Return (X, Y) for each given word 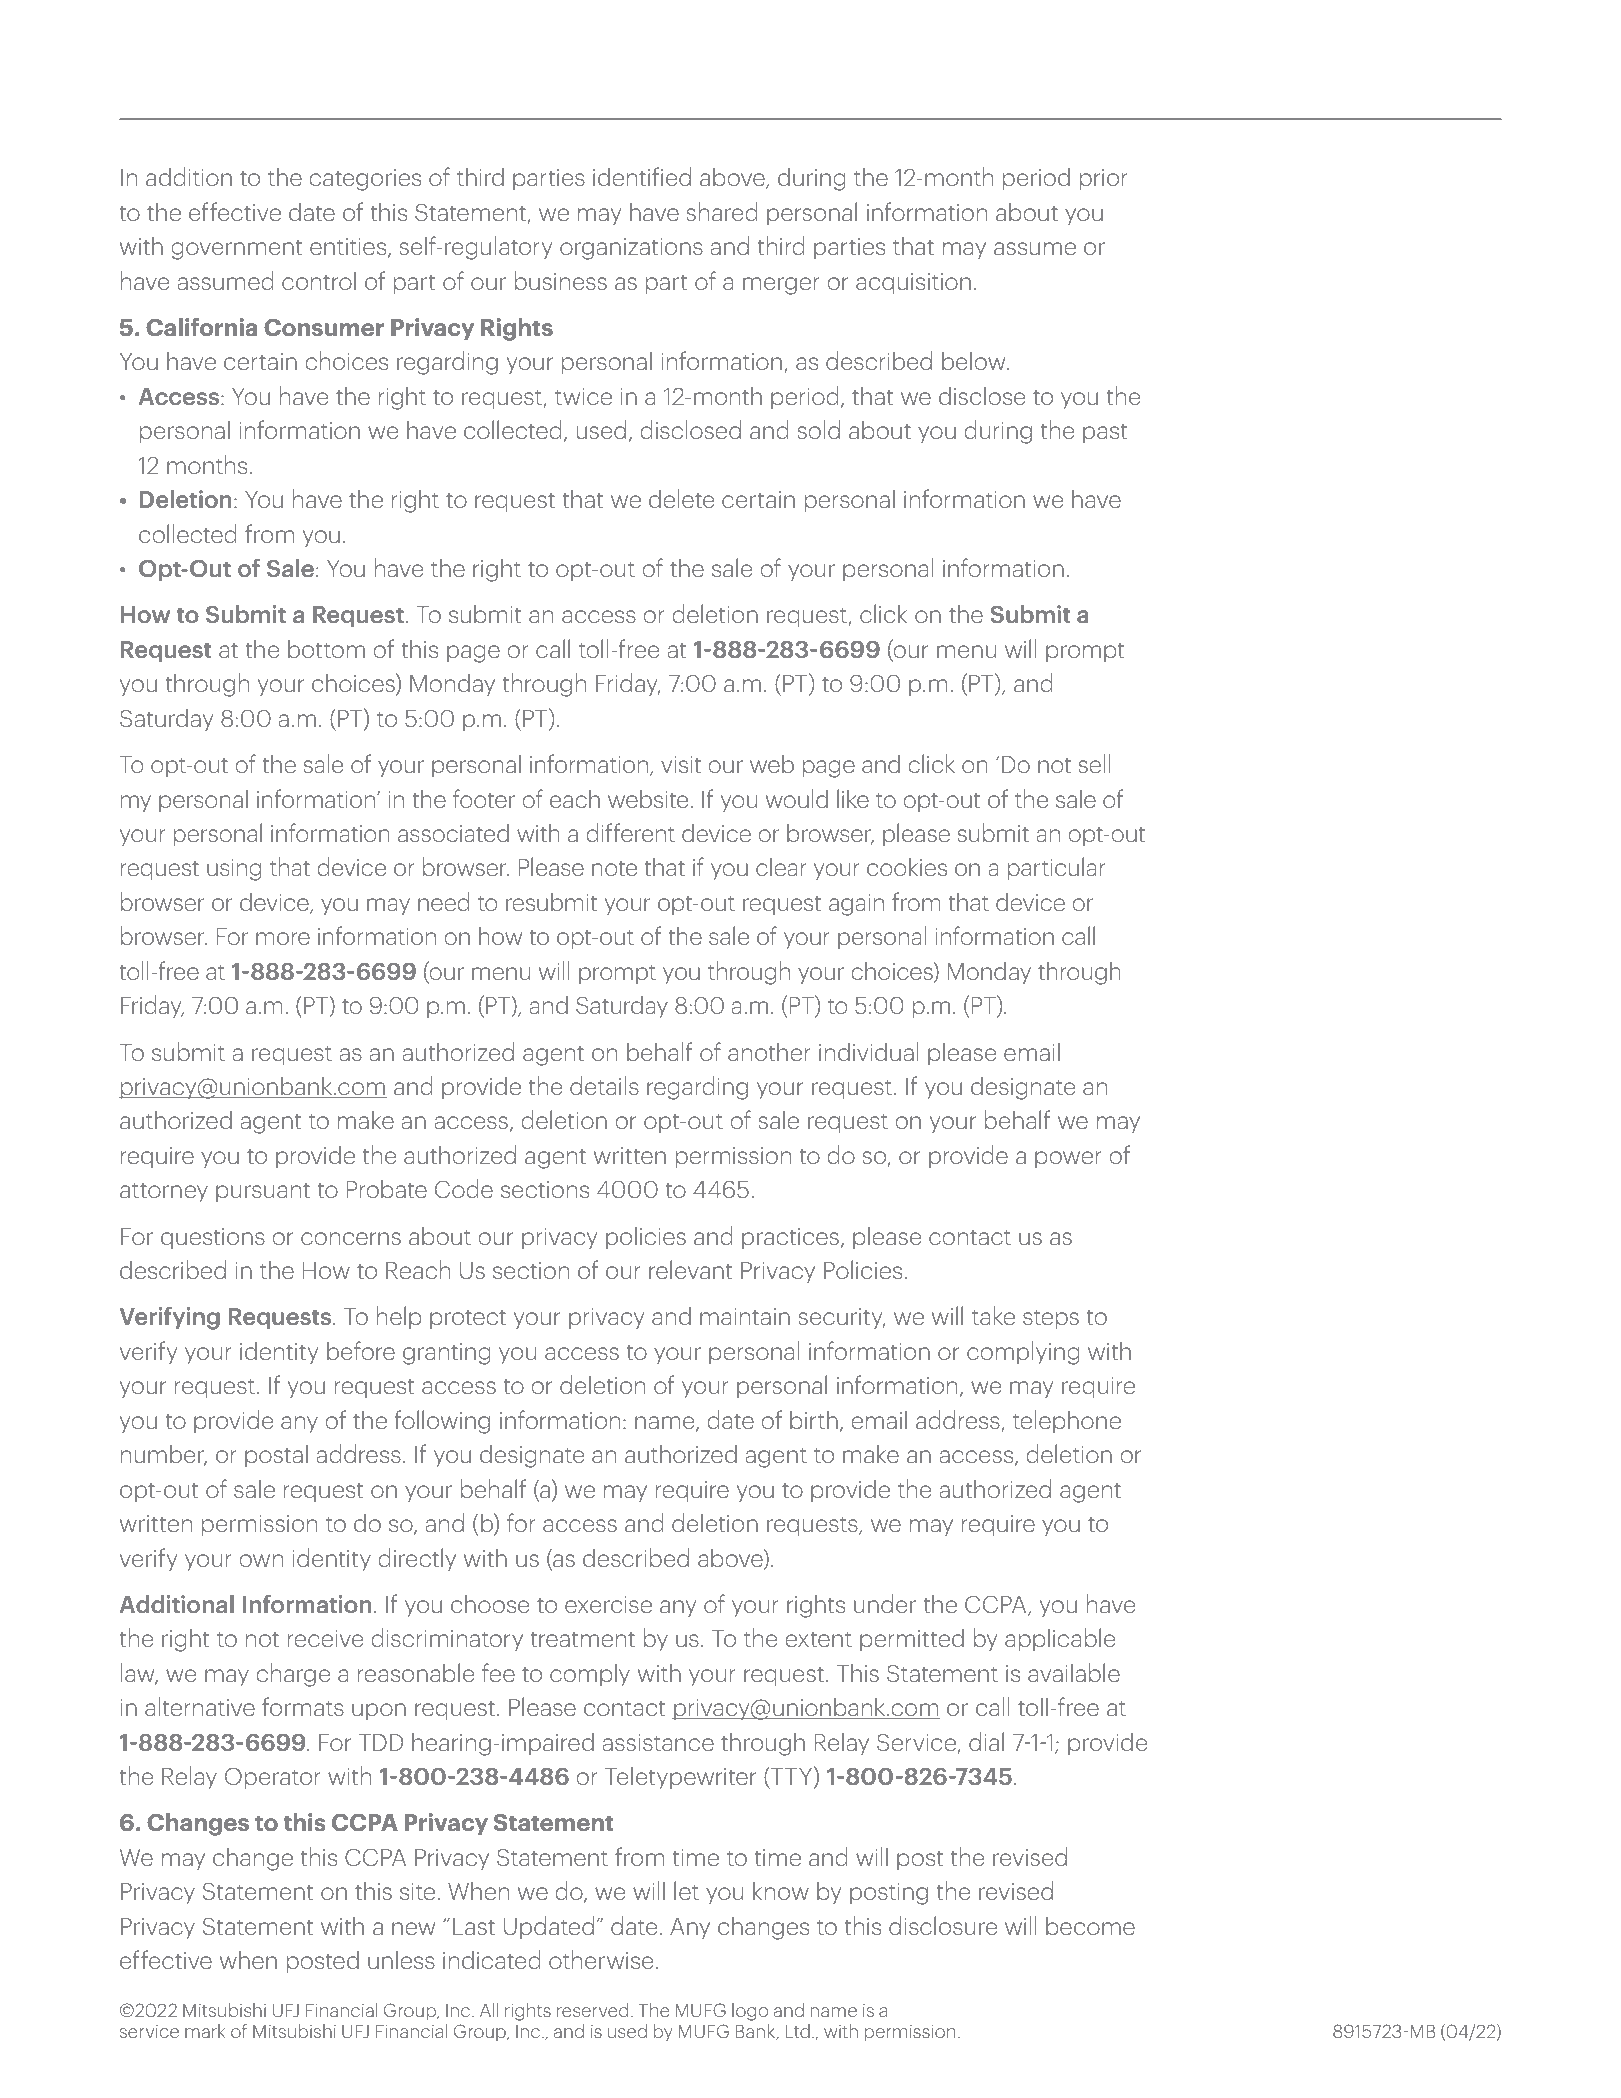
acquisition (913, 284)
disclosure (943, 1925)
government (236, 250)
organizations (631, 249)
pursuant (263, 1193)
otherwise (601, 1959)
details (604, 1085)
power (1068, 1160)
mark (205, 2031)
